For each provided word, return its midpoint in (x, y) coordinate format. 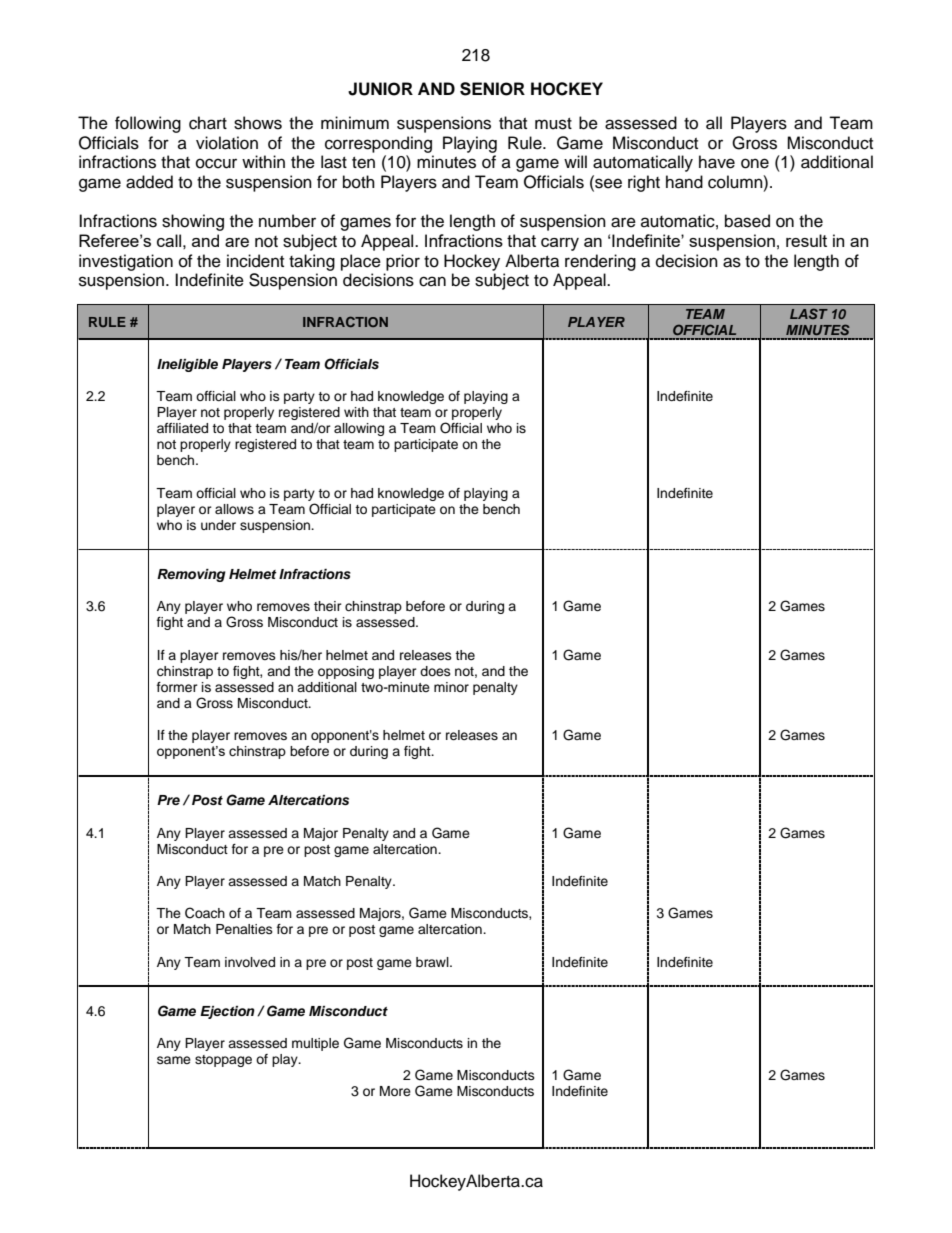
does (435, 671)
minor (451, 687)
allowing (359, 429)
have (717, 162)
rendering (600, 262)
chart (208, 123)
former (177, 687)
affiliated (182, 428)
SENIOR (492, 89)
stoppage (223, 1061)
